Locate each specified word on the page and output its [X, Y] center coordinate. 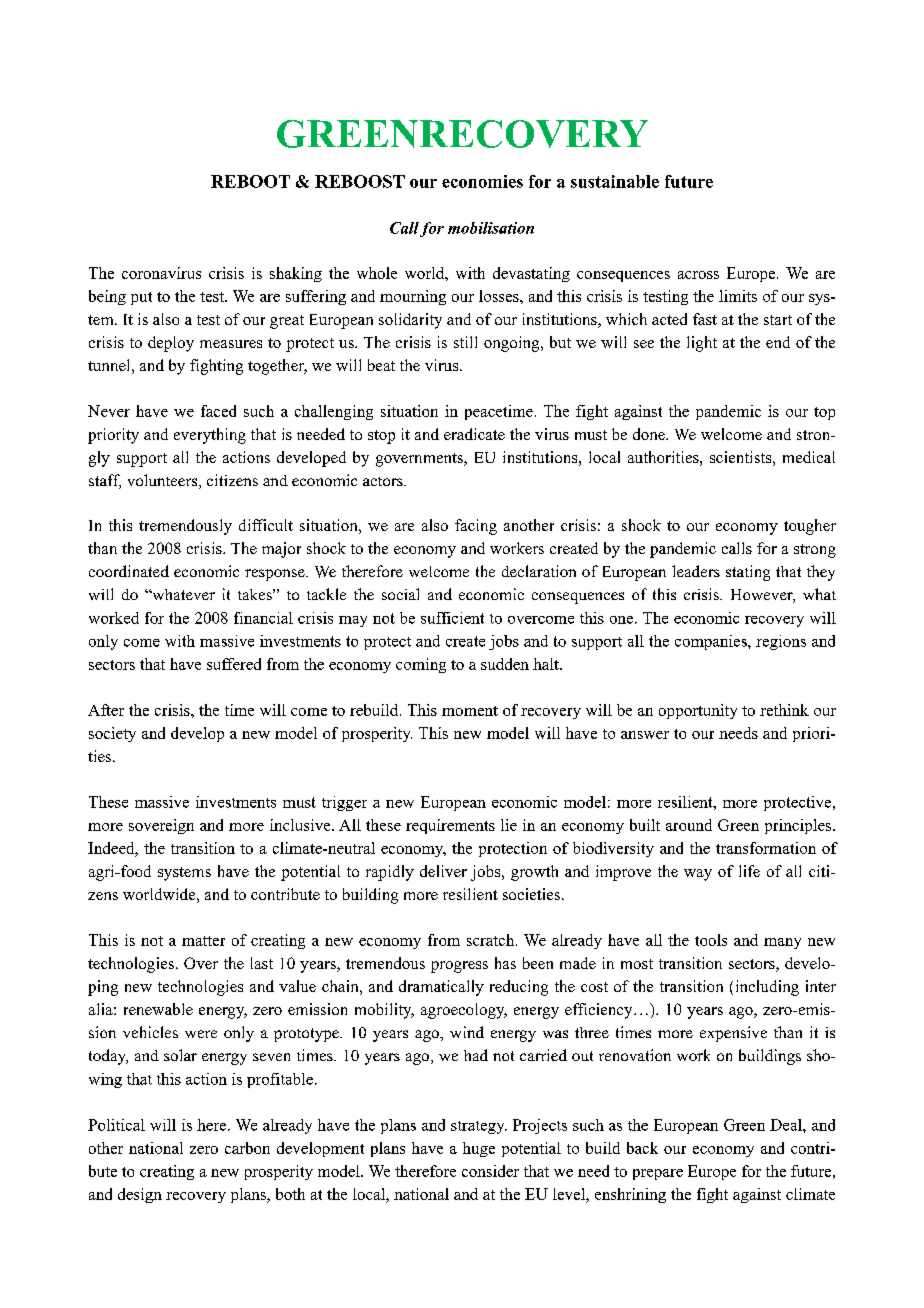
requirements [450, 826]
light [702, 344]
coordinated [129, 571]
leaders [696, 571]
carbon [247, 1148]
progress [459, 967]
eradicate [474, 434]
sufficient [452, 618]
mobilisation [491, 228]
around [689, 825]
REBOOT [250, 181]
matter [203, 941]
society [112, 734]
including [767, 988]
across [698, 275]
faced [218, 411]
